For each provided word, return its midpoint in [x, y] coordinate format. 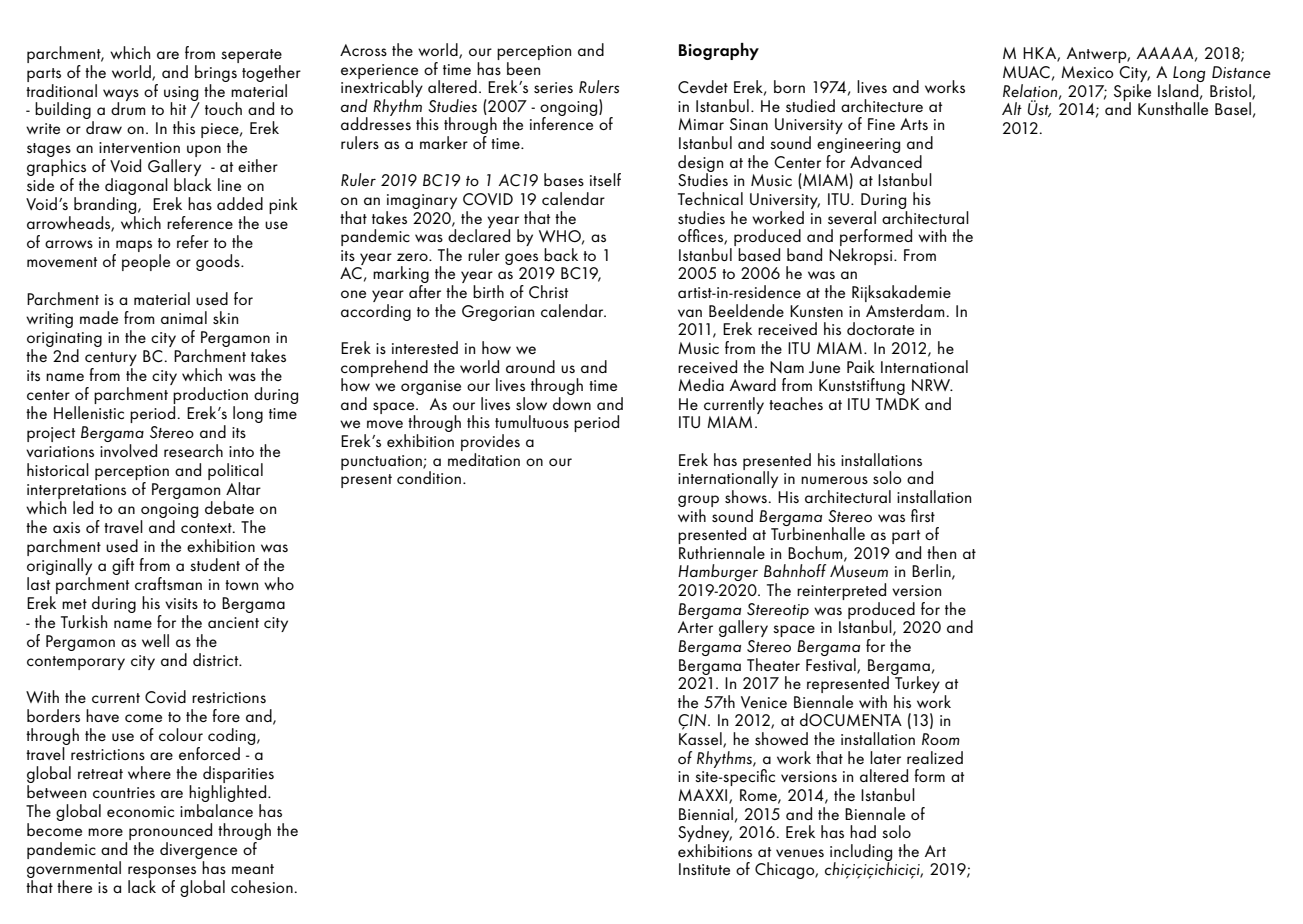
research [193, 450]
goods [219, 262]
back [561, 254]
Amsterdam [905, 309]
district [217, 659]
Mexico [1087, 72]
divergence [198, 852]
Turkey [916, 685]
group [698, 501]
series [553, 87]
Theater [773, 664]
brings [217, 72]
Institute [704, 869]
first [923, 515]
